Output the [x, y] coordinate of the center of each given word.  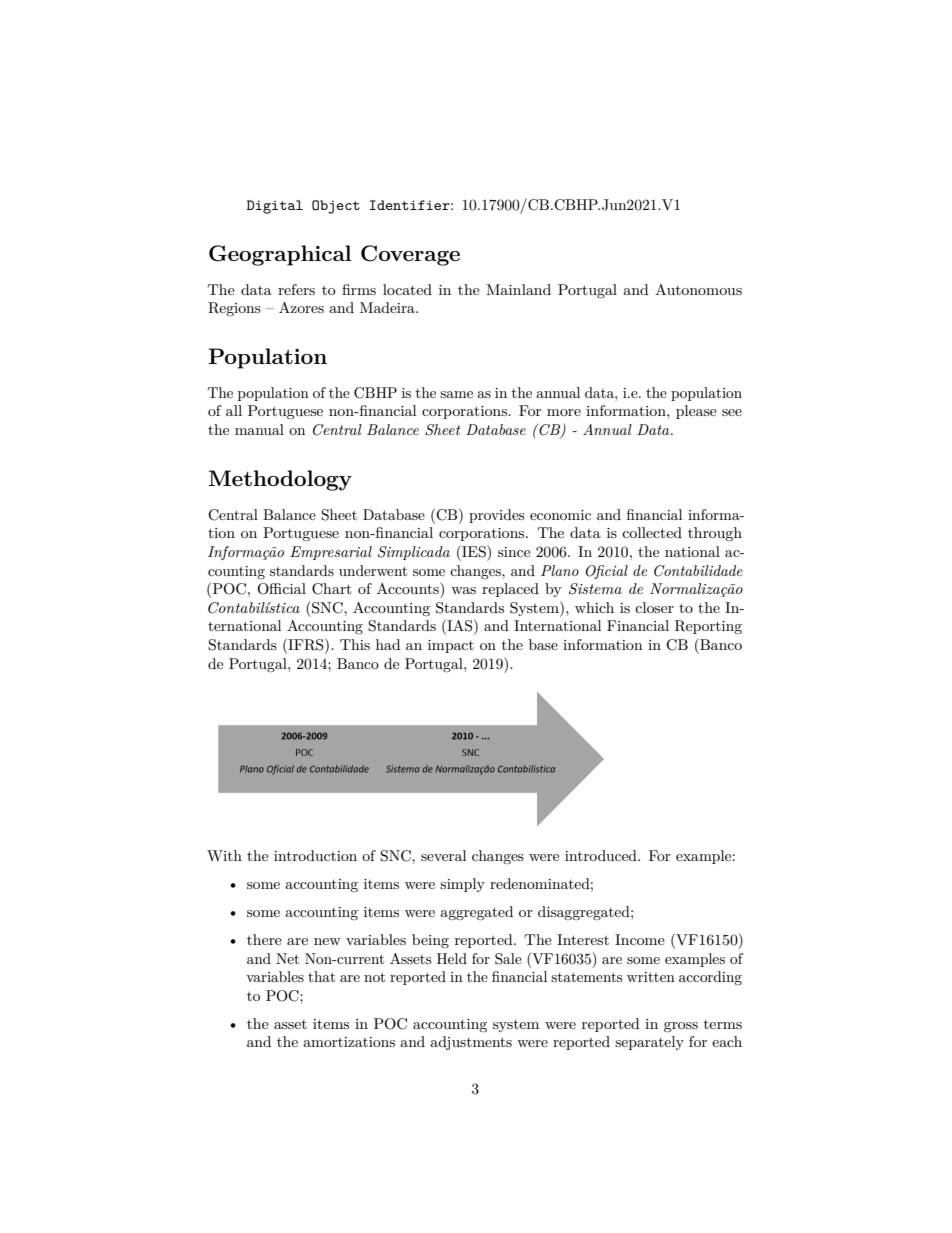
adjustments [471, 1043]
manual [259, 429]
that [321, 976]
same [456, 394]
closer [654, 607]
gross [681, 1027]
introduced [602, 855]
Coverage [410, 255]
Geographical [280, 255]
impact [451, 646]
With [224, 855]
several [443, 855]
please [696, 412]
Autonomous [698, 289]
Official [281, 589]
